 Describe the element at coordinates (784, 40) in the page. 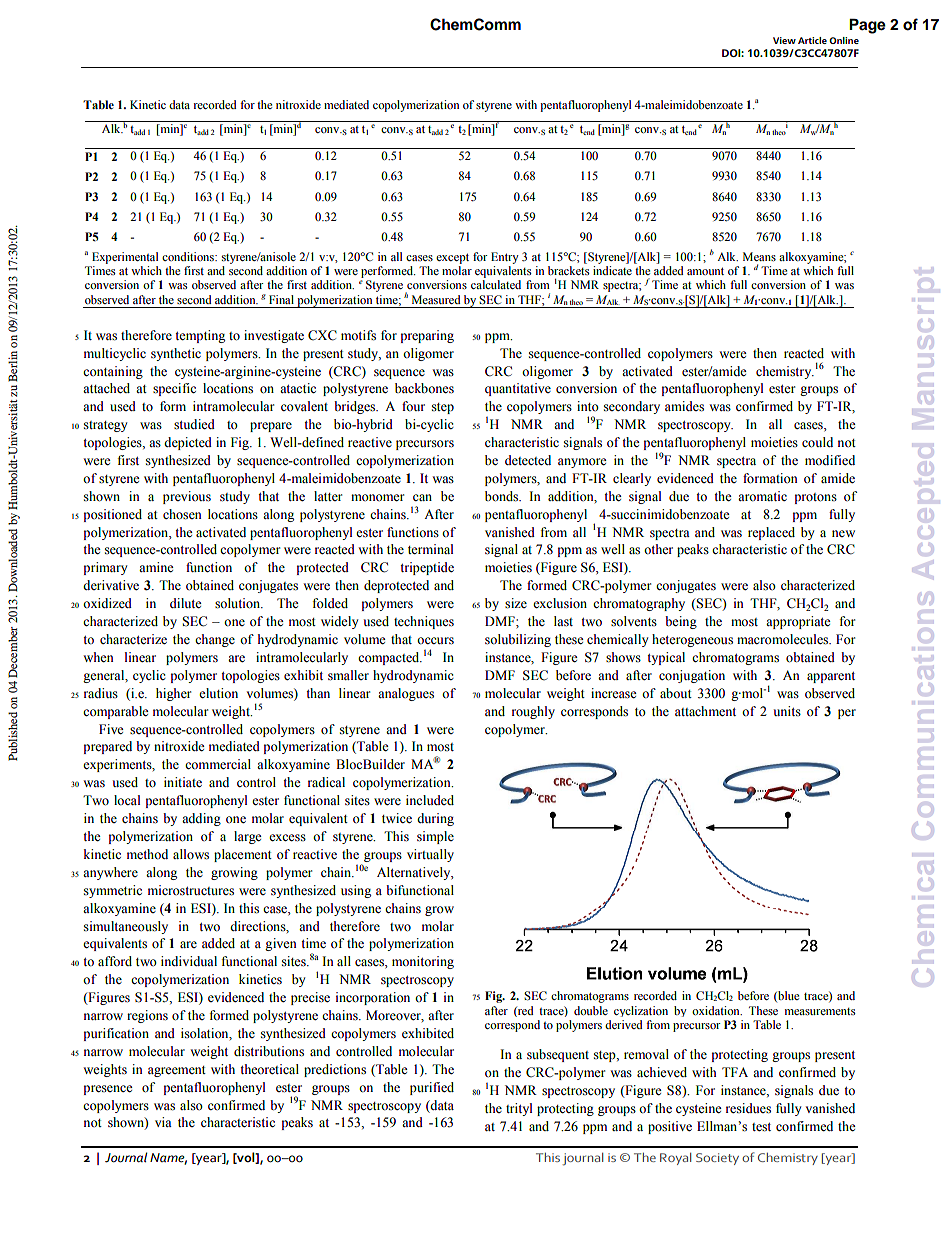

I see `View` at that location.
